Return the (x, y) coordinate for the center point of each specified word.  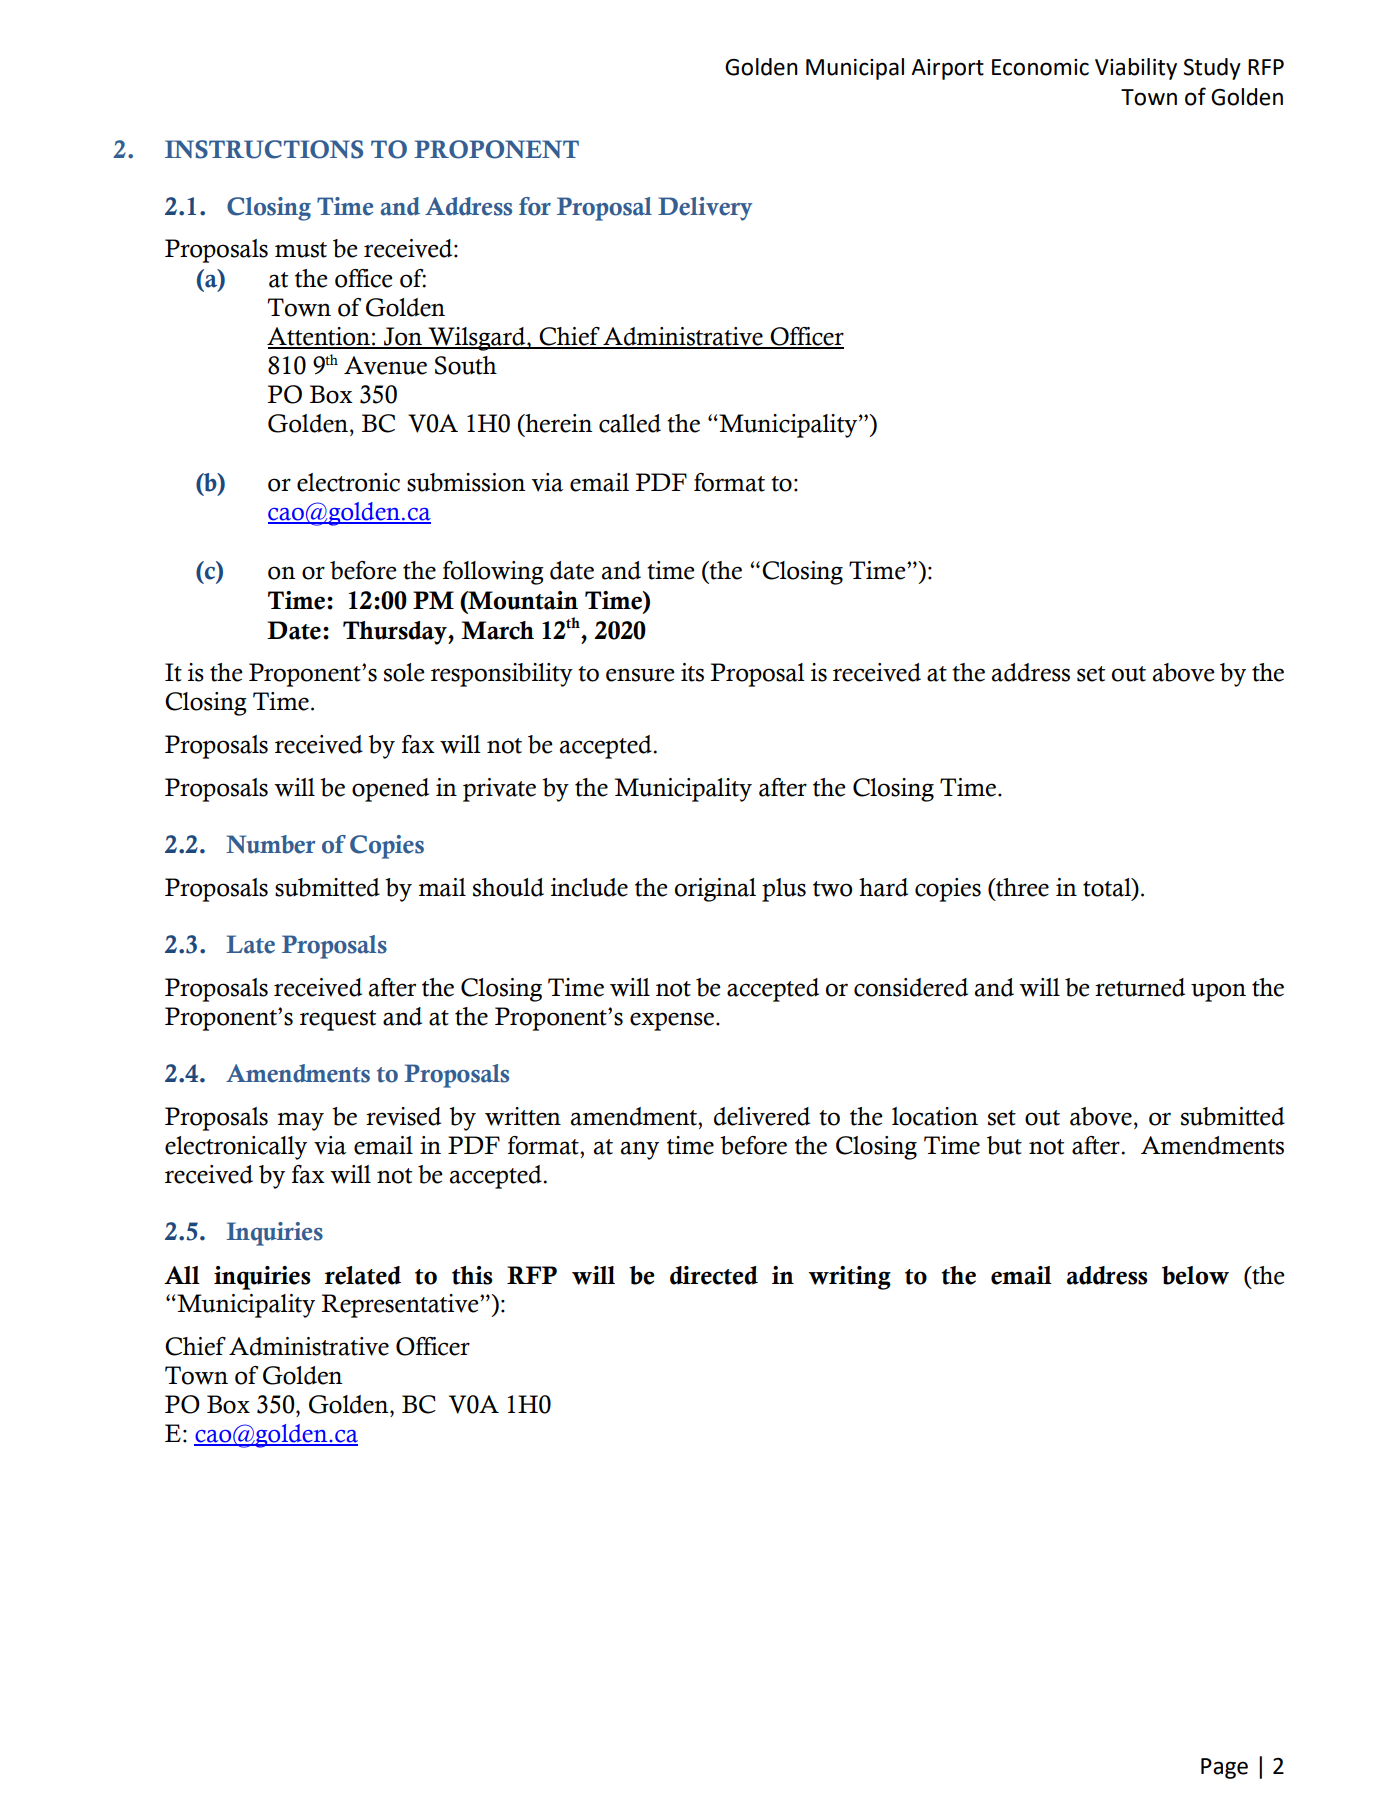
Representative (401, 1306)
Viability (1136, 69)
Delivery (705, 209)
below (1195, 1275)
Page (1224, 1768)
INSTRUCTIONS (264, 149)
